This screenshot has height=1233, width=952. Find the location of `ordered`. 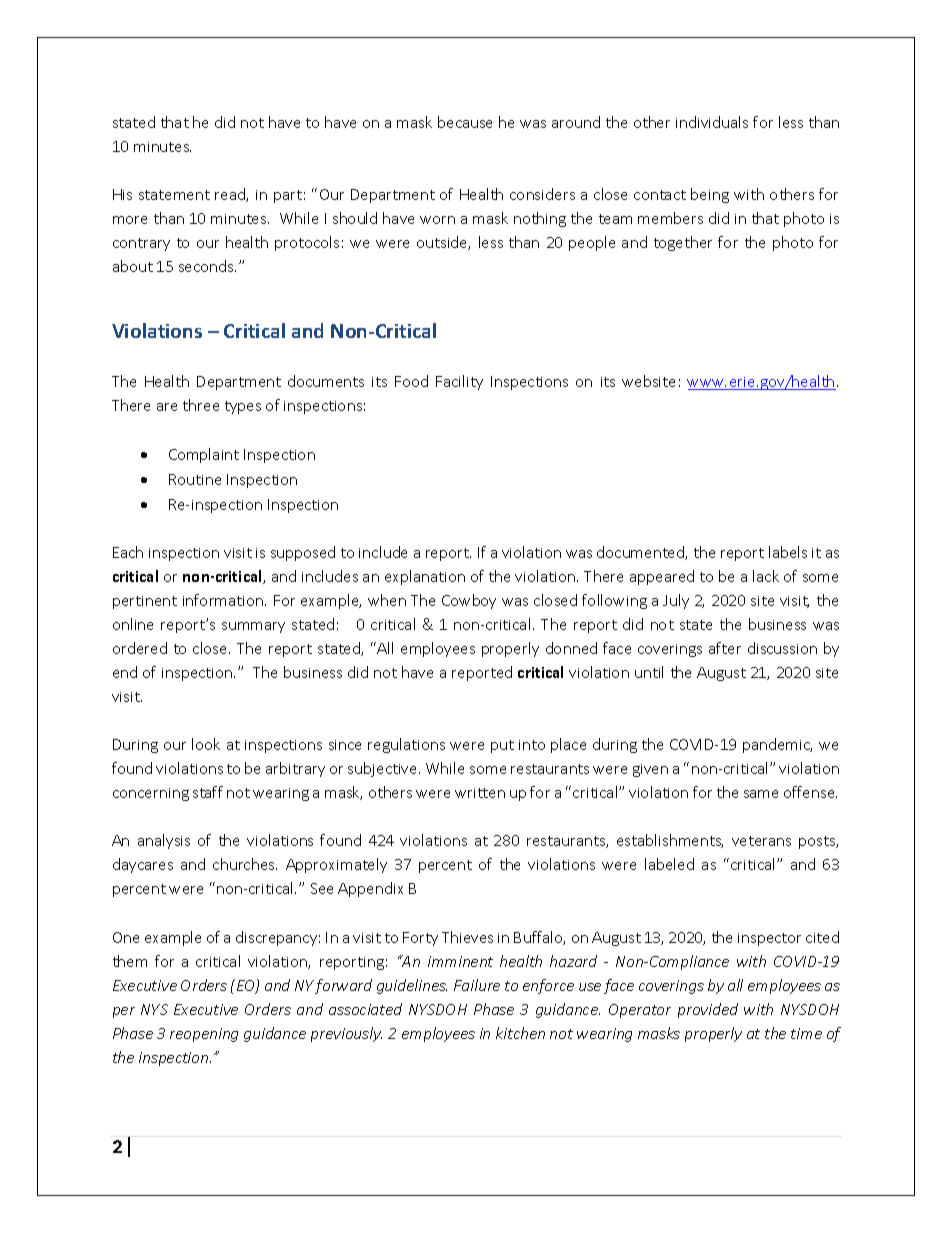

ordered is located at coordinates (140, 648).
